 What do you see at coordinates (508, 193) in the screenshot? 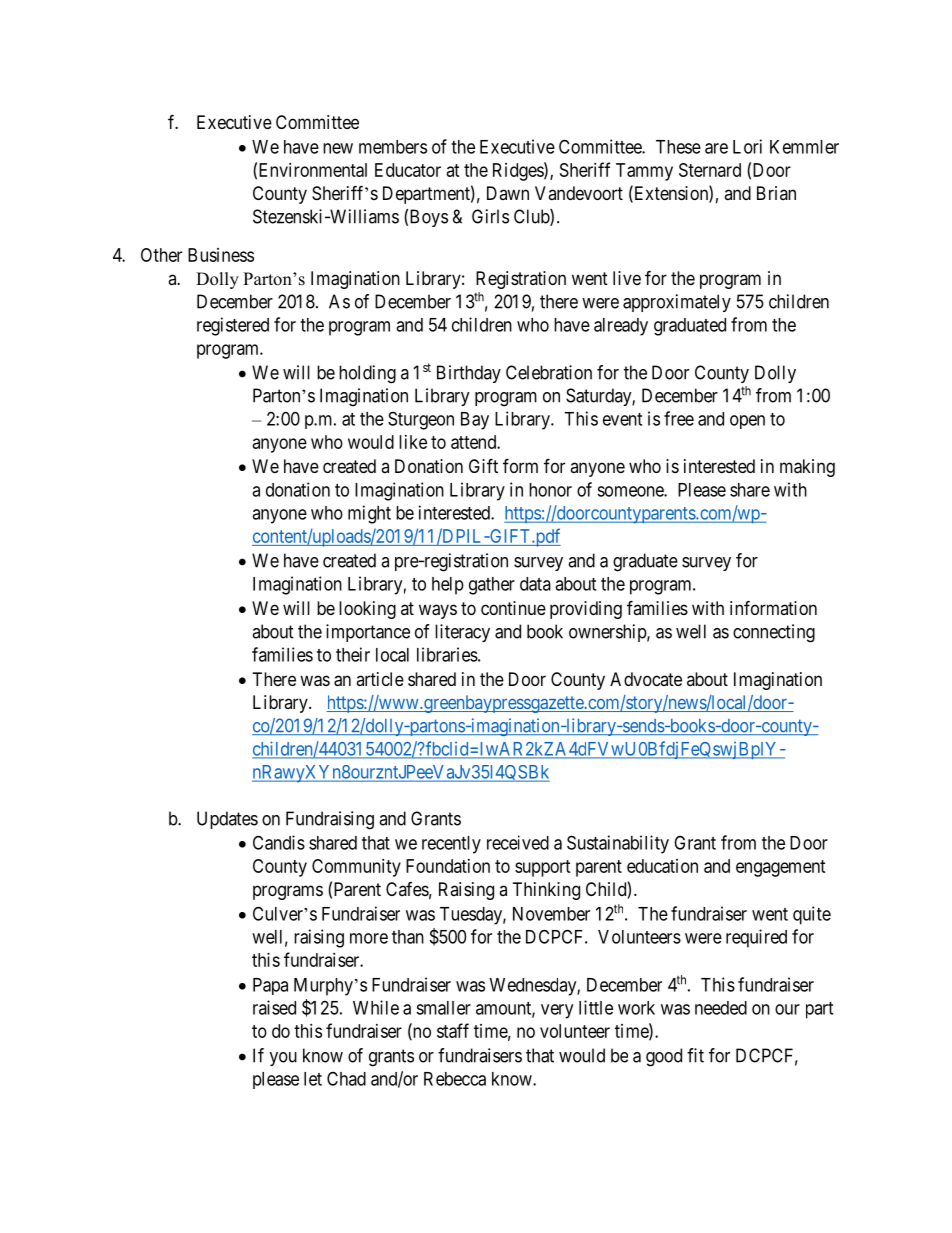
I see `Dawn` at bounding box center [508, 193].
